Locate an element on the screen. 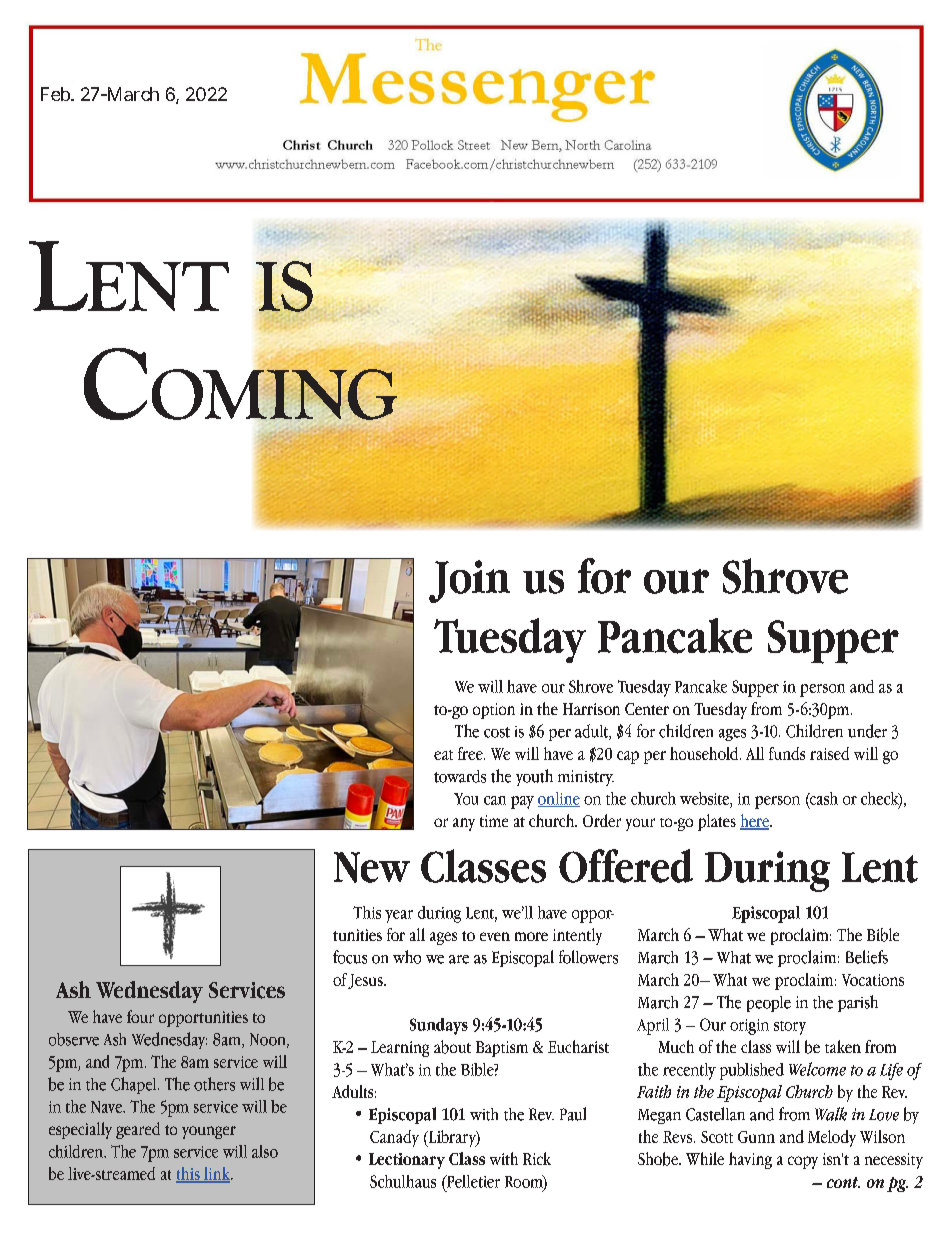 The height and width of the screenshot is (1233, 952). copy is located at coordinates (803, 1162).
